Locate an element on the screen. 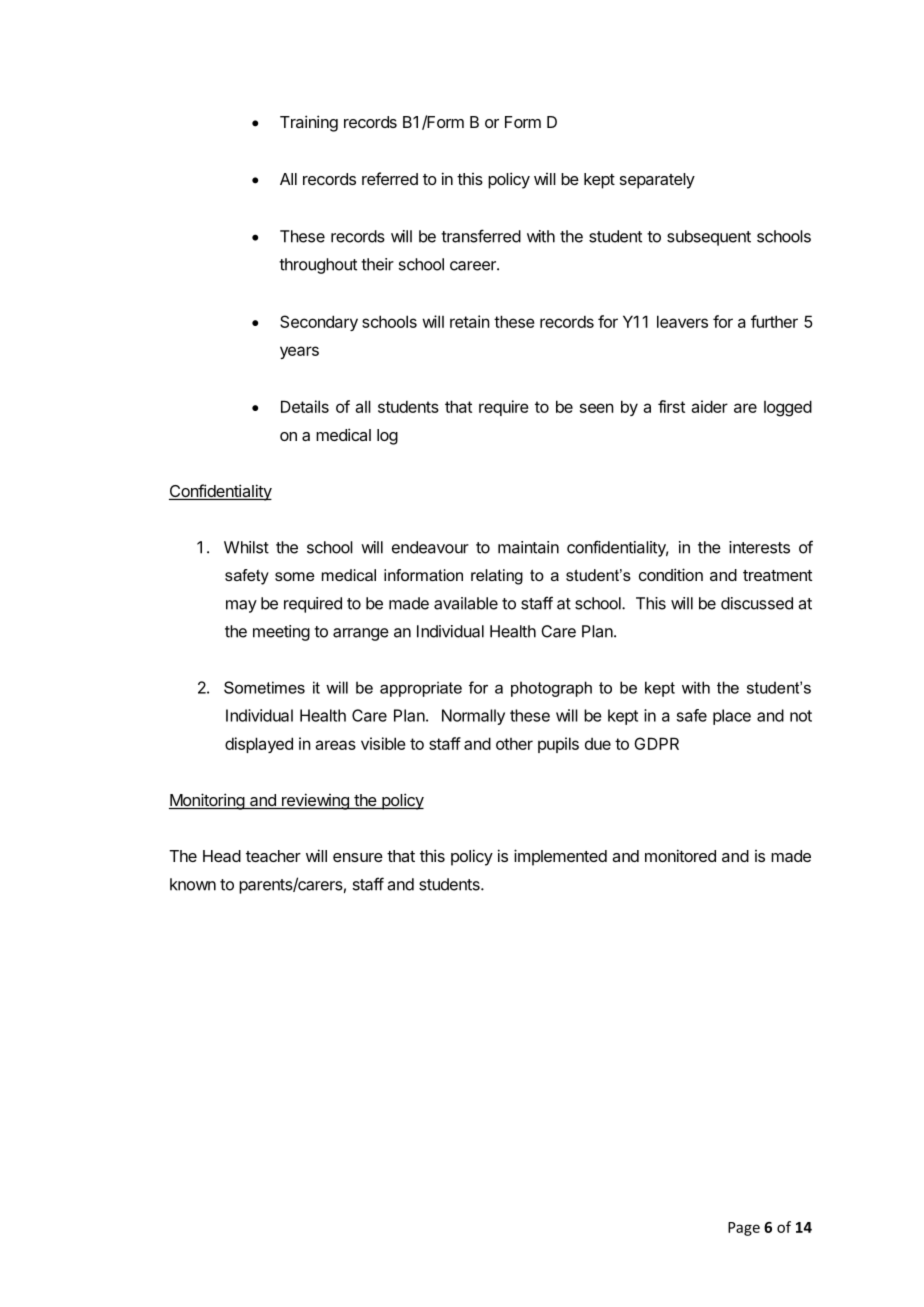  known is located at coordinates (193, 884).
